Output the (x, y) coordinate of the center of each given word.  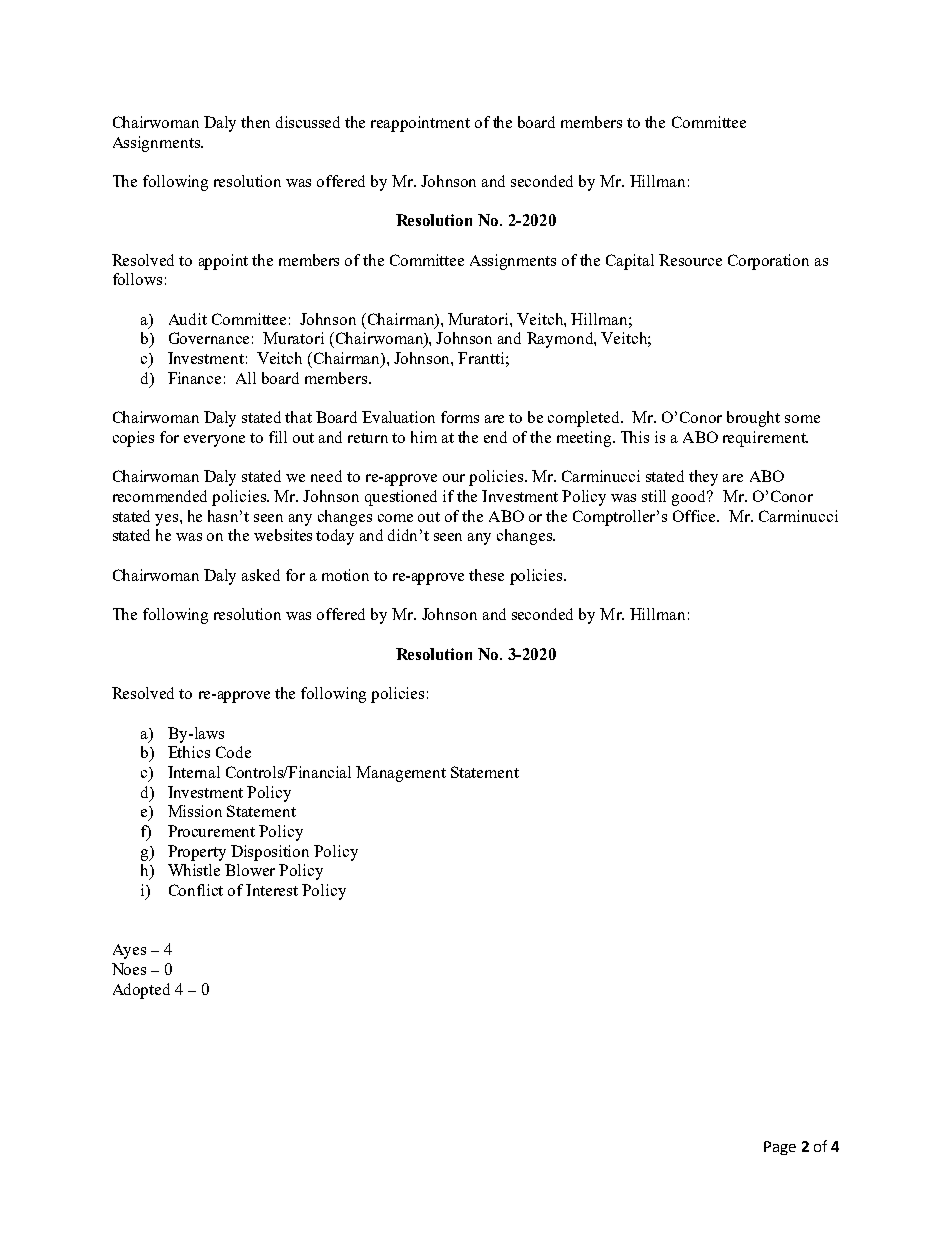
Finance (194, 378)
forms (460, 417)
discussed (308, 122)
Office (696, 516)
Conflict (196, 890)
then (255, 122)
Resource (690, 260)
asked (261, 575)
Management (401, 774)
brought (753, 419)
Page (780, 1148)
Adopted (141, 991)
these (486, 575)
